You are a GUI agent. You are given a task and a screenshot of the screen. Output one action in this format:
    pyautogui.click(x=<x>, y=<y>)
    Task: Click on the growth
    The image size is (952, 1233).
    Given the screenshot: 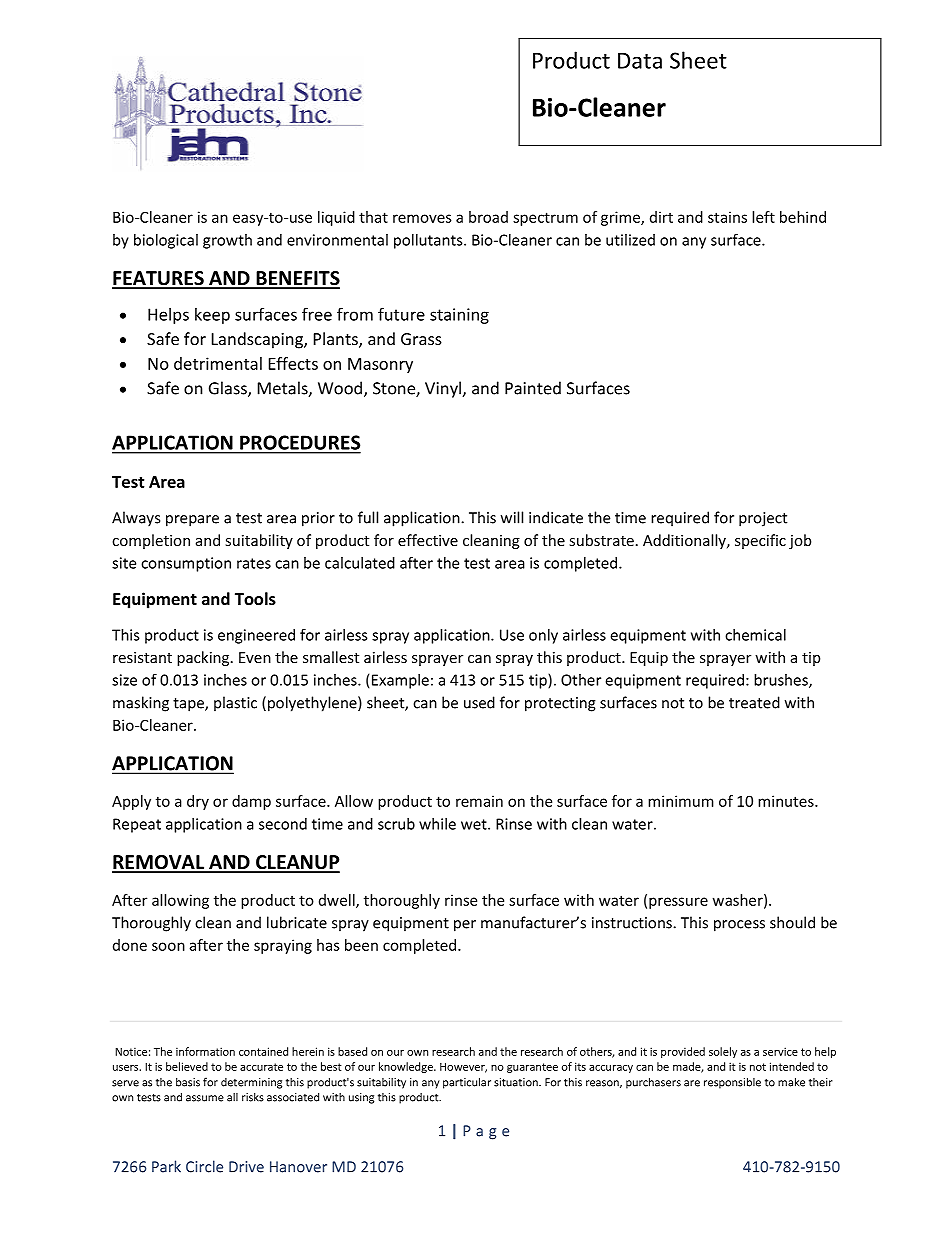 What is the action you would take?
    pyautogui.click(x=227, y=241)
